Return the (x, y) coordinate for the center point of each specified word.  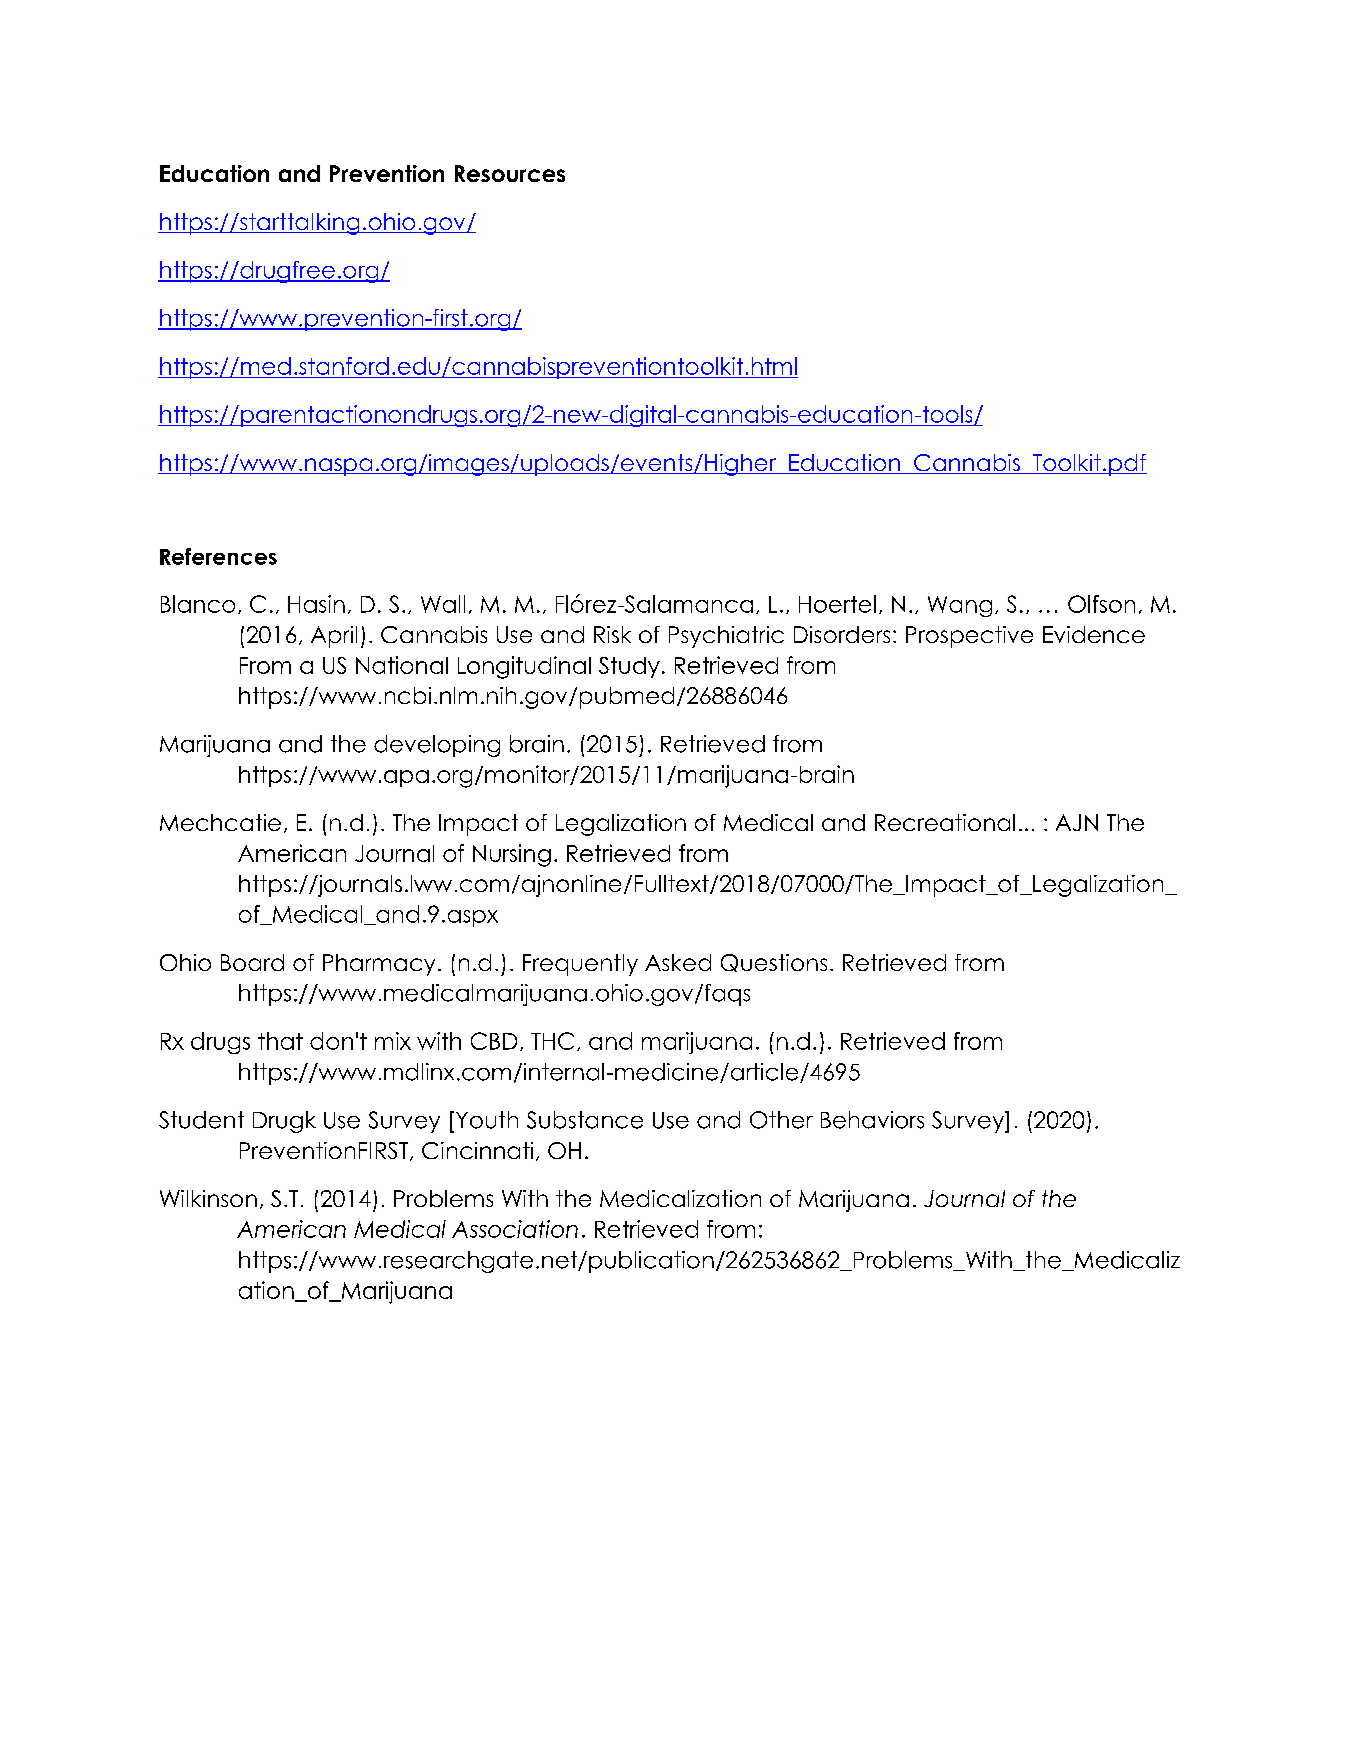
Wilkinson (208, 1198)
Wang (960, 606)
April (334, 637)
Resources (510, 173)
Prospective (969, 637)
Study (629, 667)
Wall (443, 604)
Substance (585, 1120)
